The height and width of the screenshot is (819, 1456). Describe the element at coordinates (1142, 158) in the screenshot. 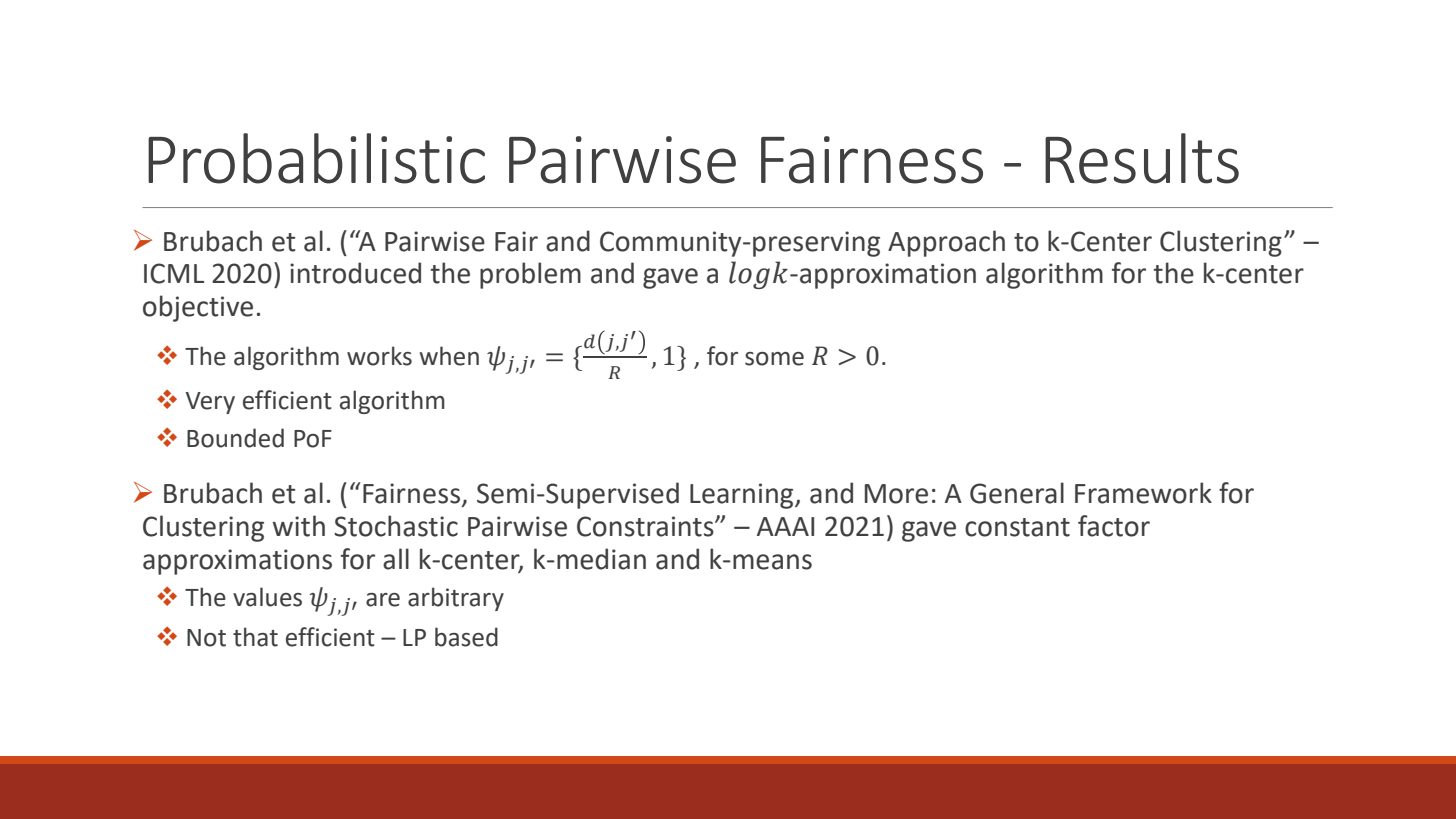

I see `Results` at that location.
